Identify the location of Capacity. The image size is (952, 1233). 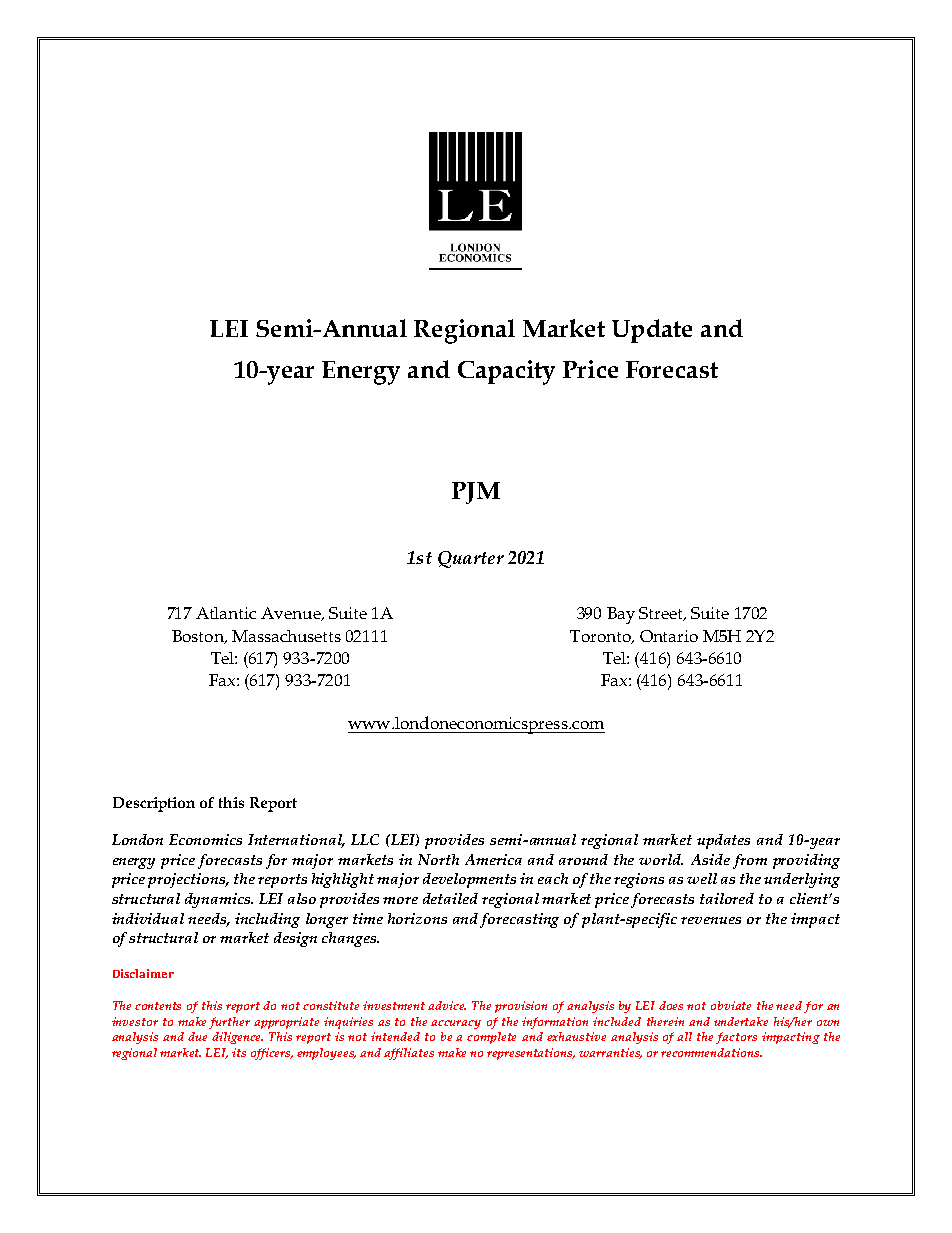
(506, 372).
